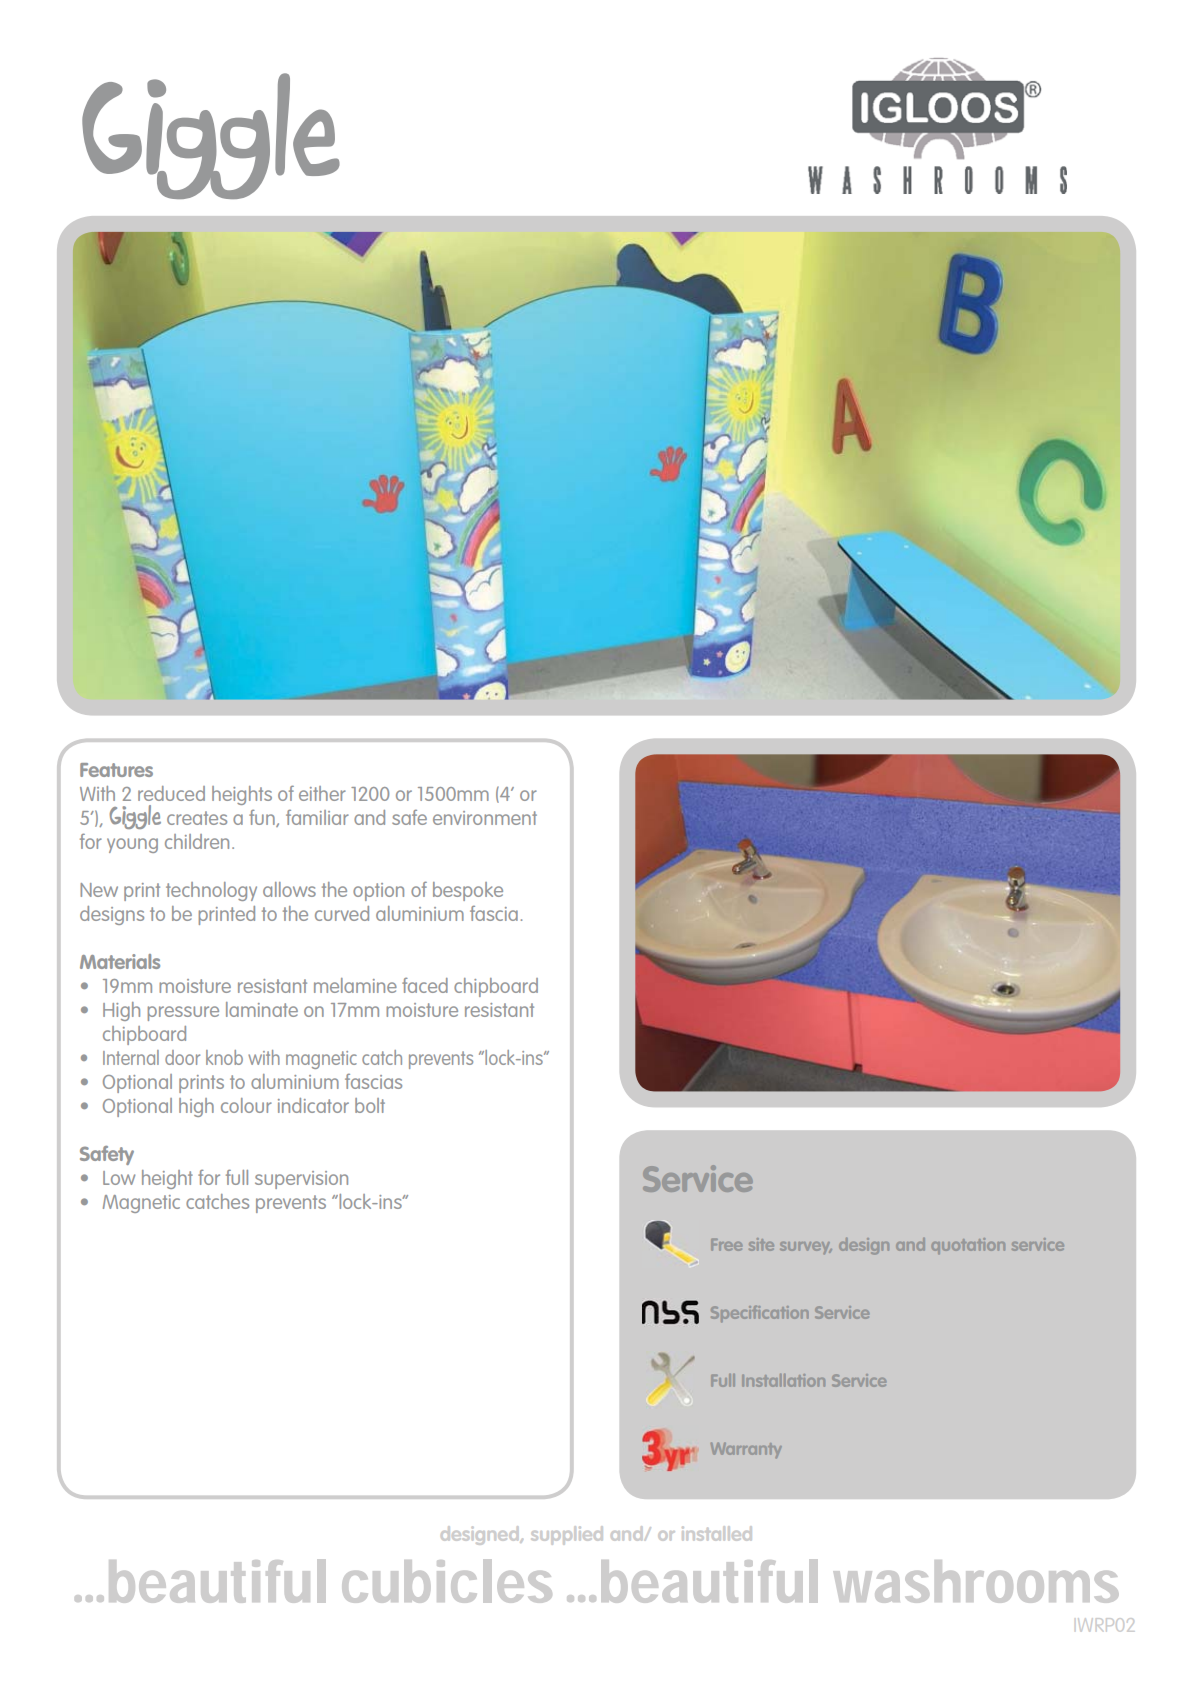 The width and height of the document is (1193, 1687). Describe the element at coordinates (485, 818) in the document. I see `environment` at that location.
